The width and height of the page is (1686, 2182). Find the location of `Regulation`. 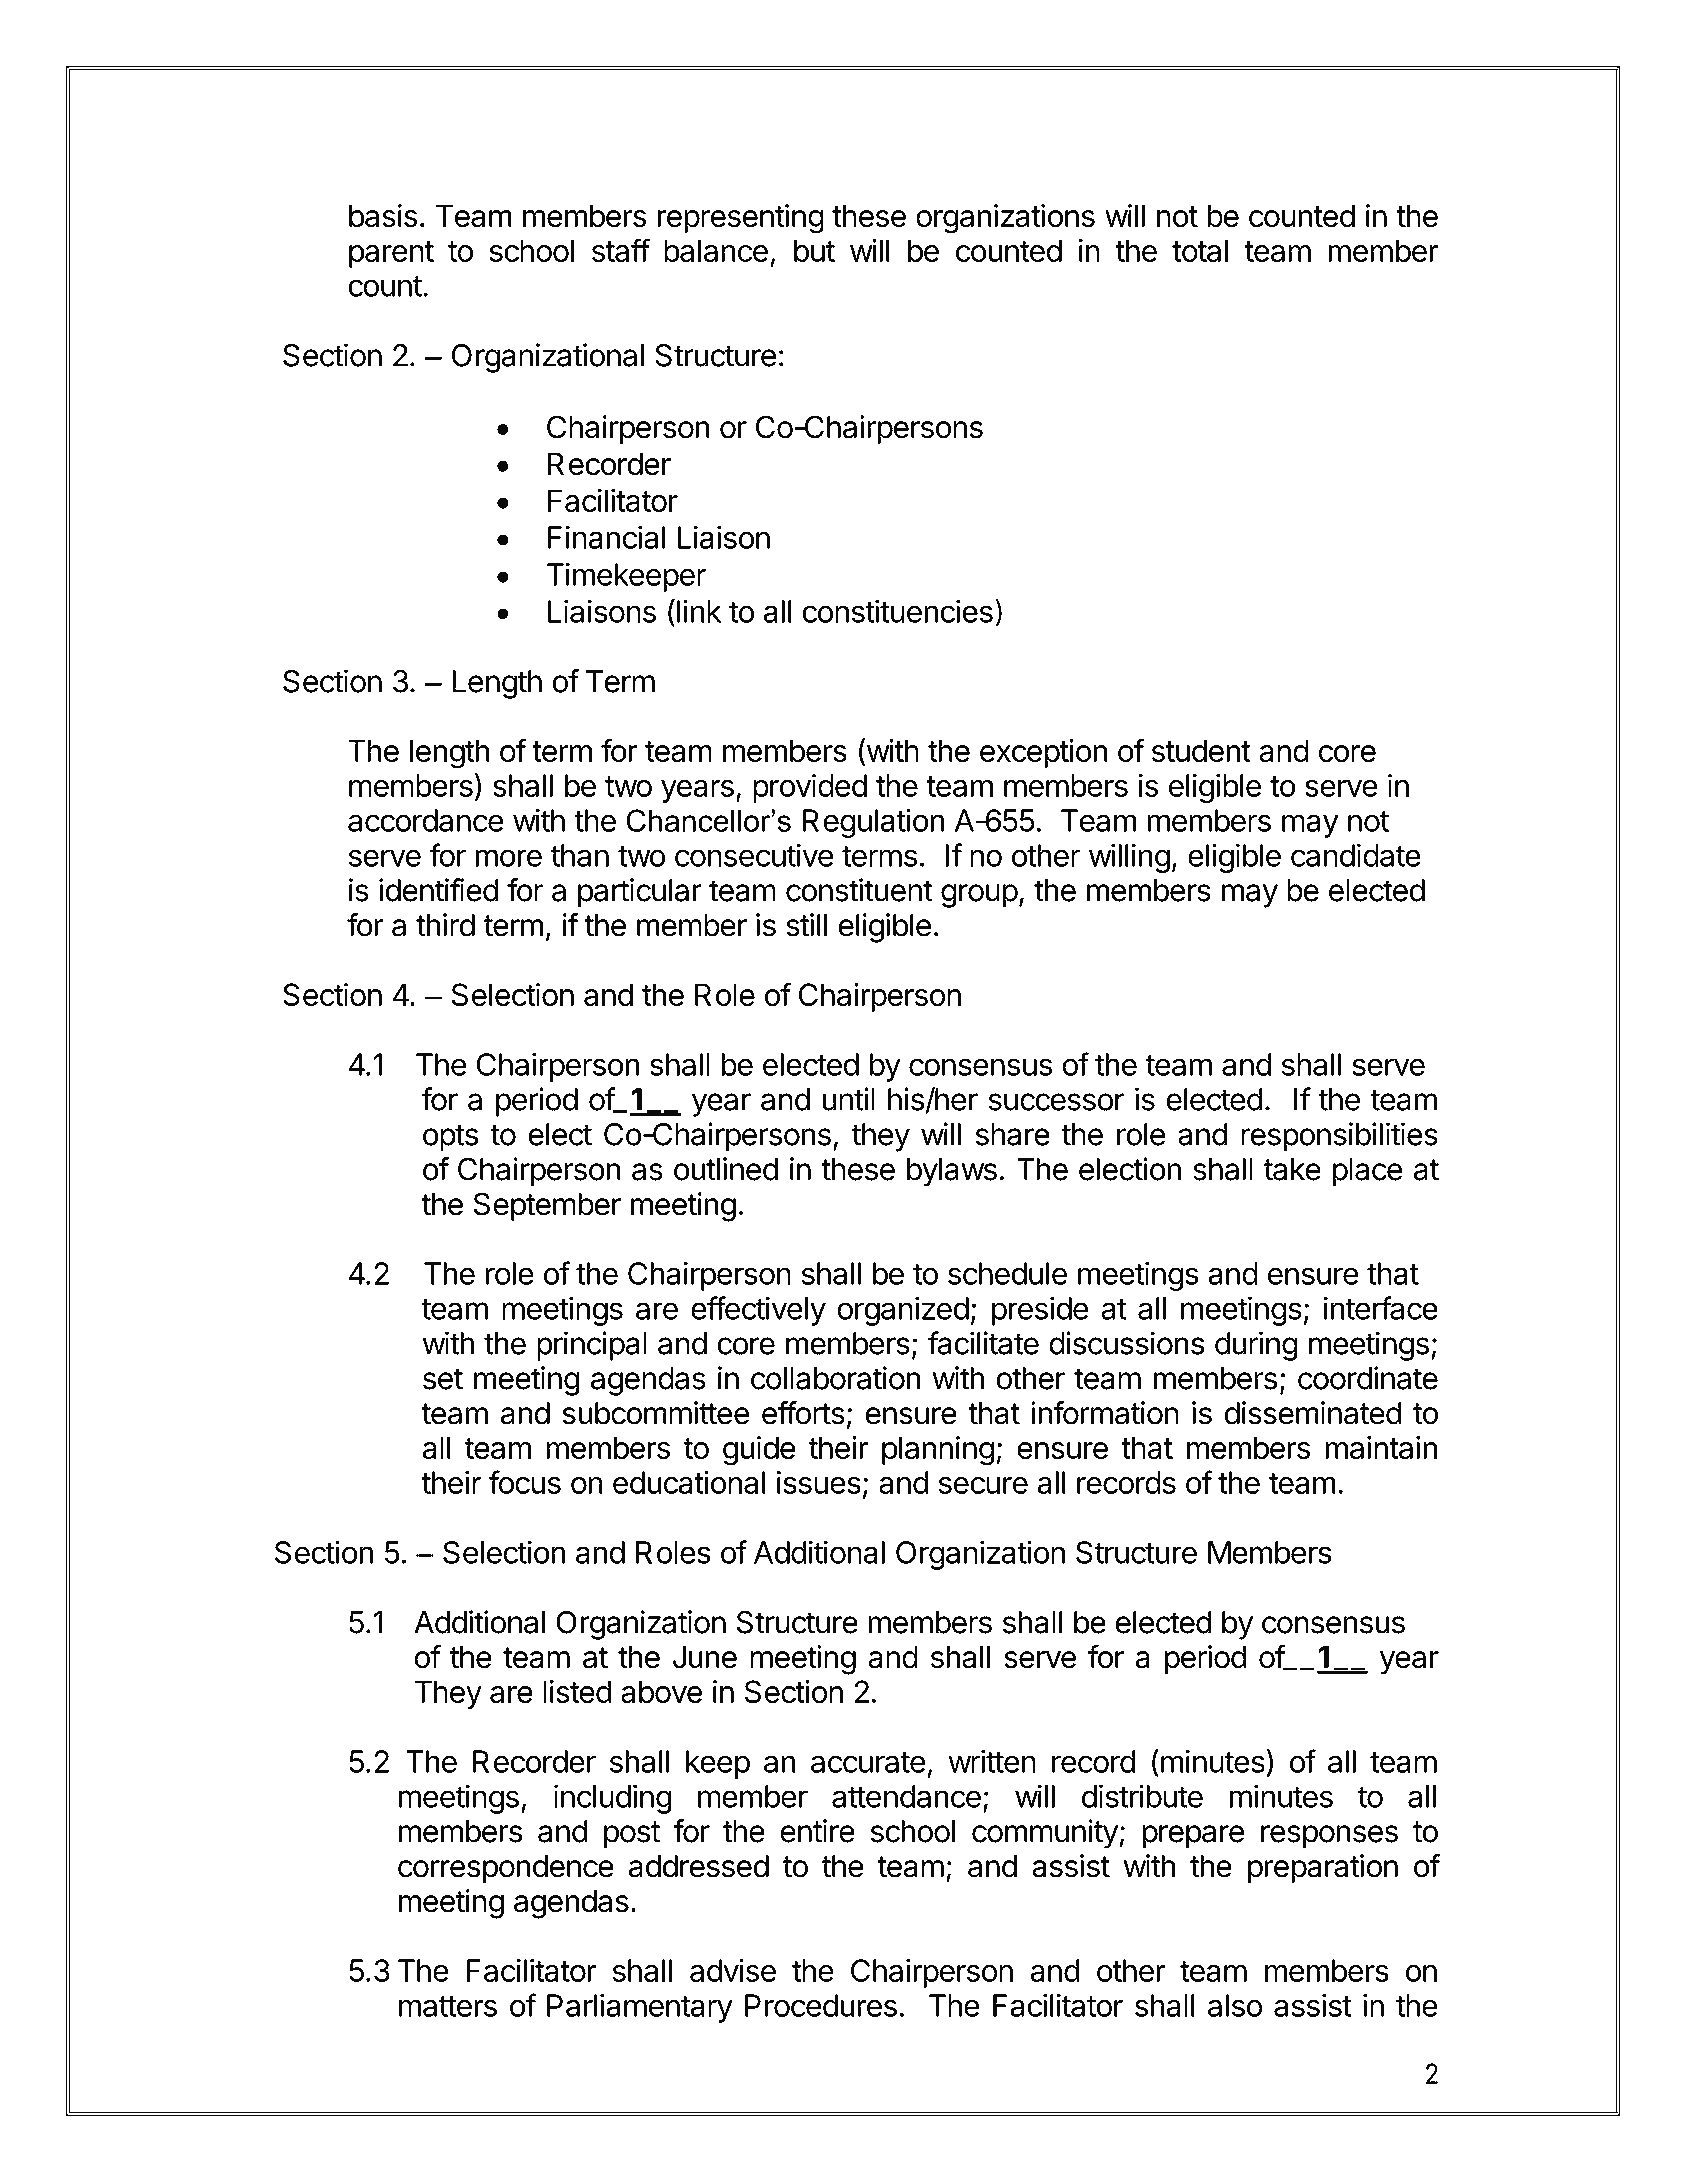

Regulation is located at coordinates (873, 823).
